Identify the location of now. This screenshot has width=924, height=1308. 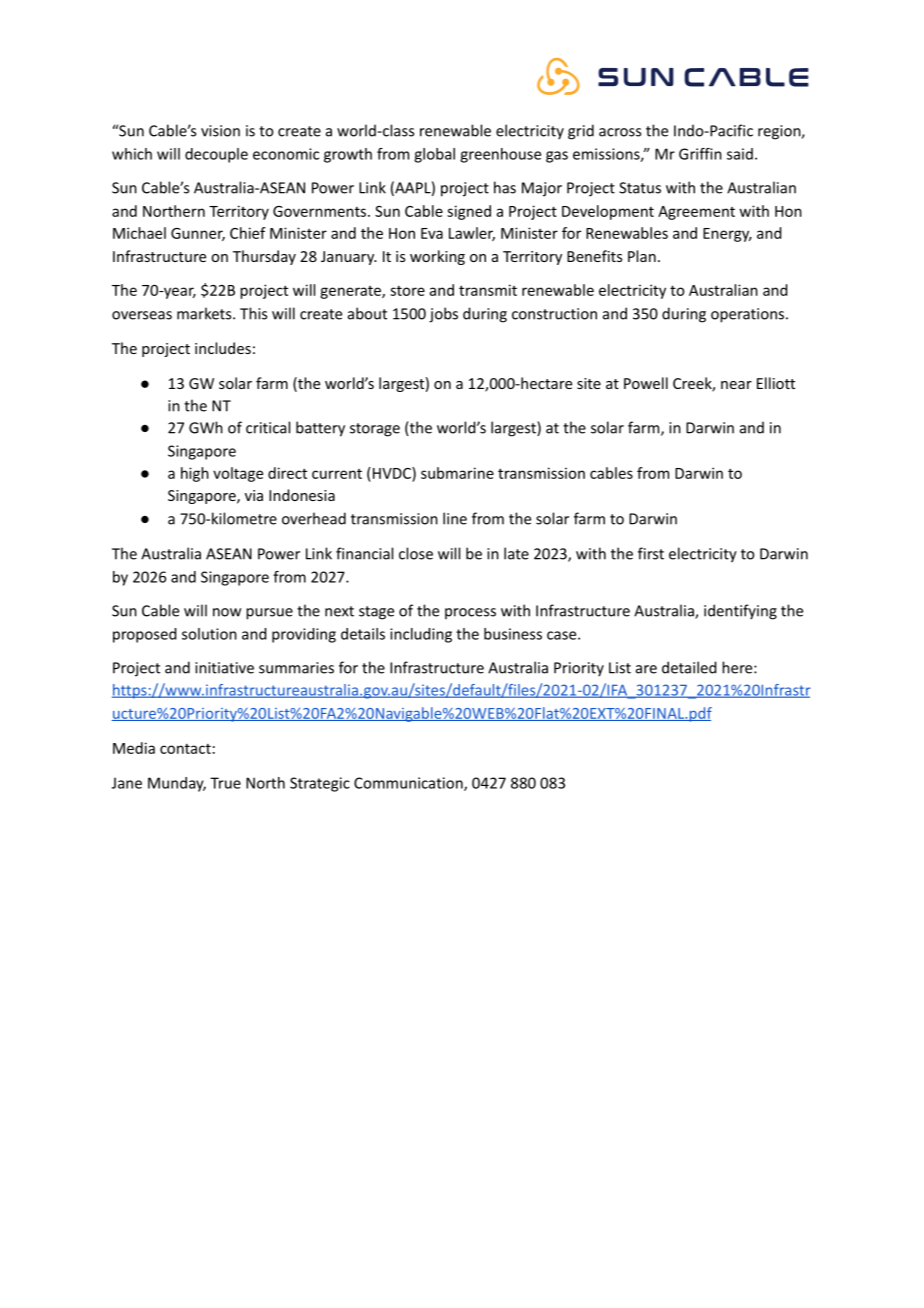
(227, 612).
